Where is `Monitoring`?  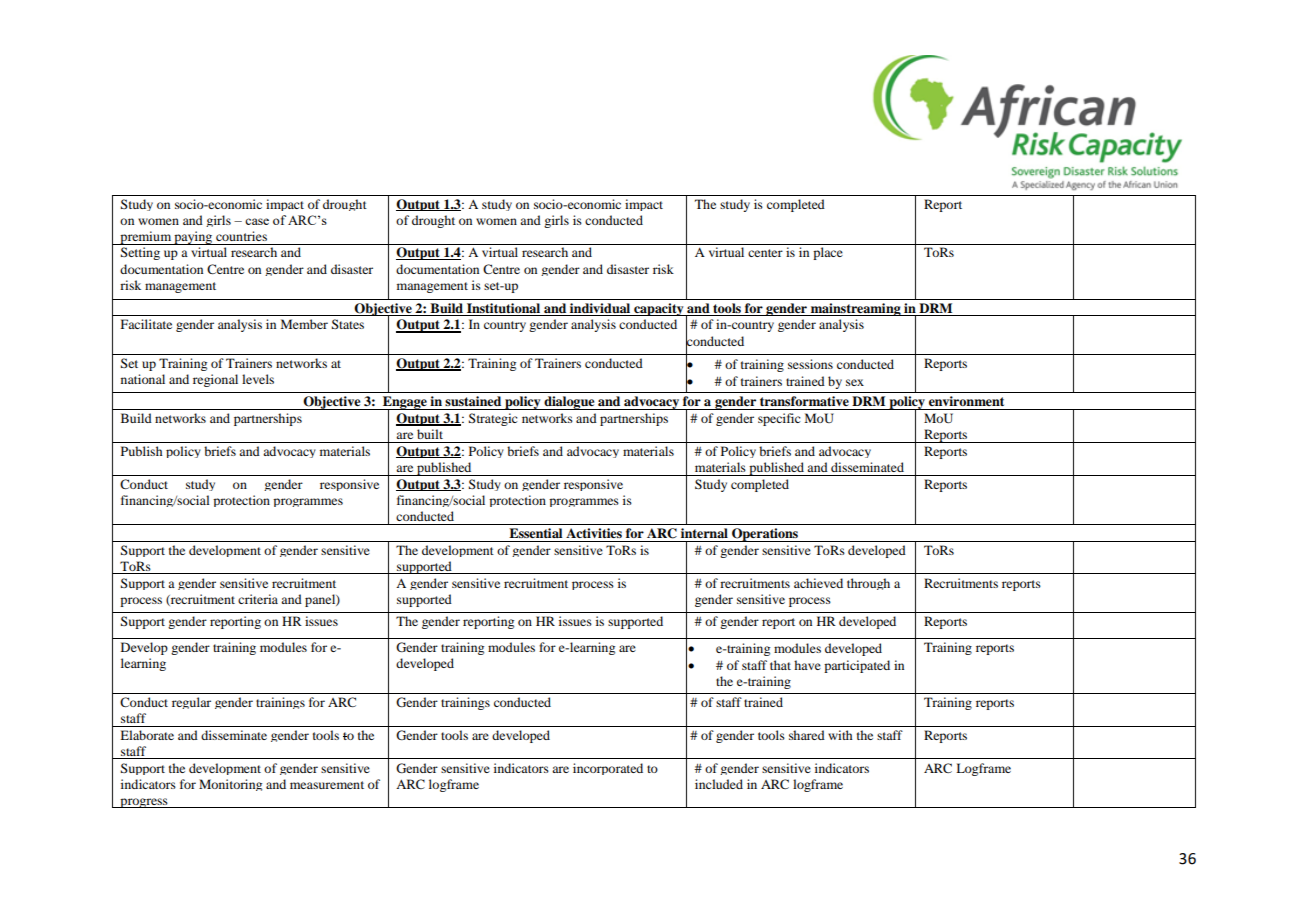
Monitoring is located at coordinates (230, 785).
